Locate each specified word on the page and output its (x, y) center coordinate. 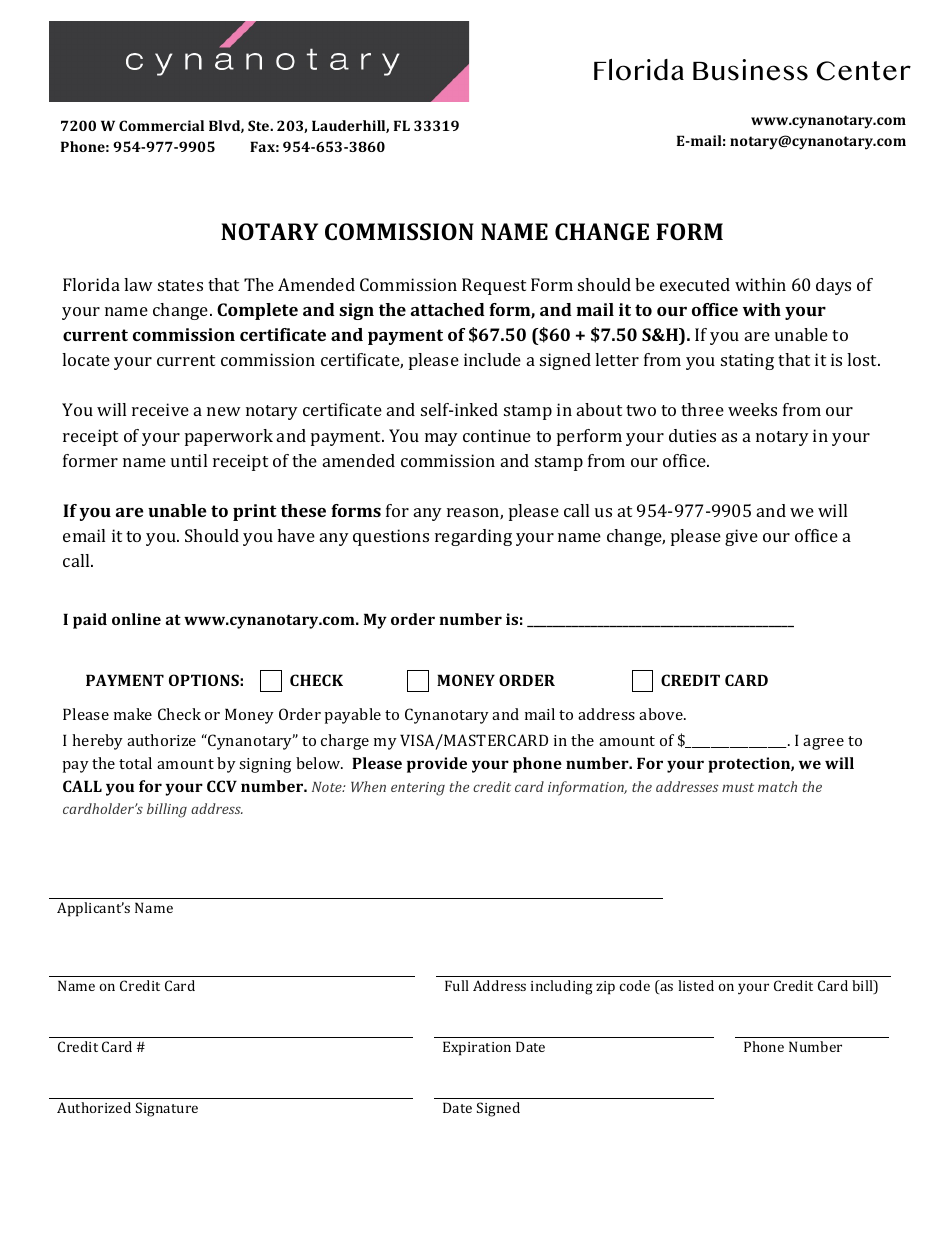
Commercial (161, 125)
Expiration (477, 1048)
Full (457, 985)
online (136, 619)
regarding (473, 537)
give (741, 537)
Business (750, 70)
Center (863, 71)
